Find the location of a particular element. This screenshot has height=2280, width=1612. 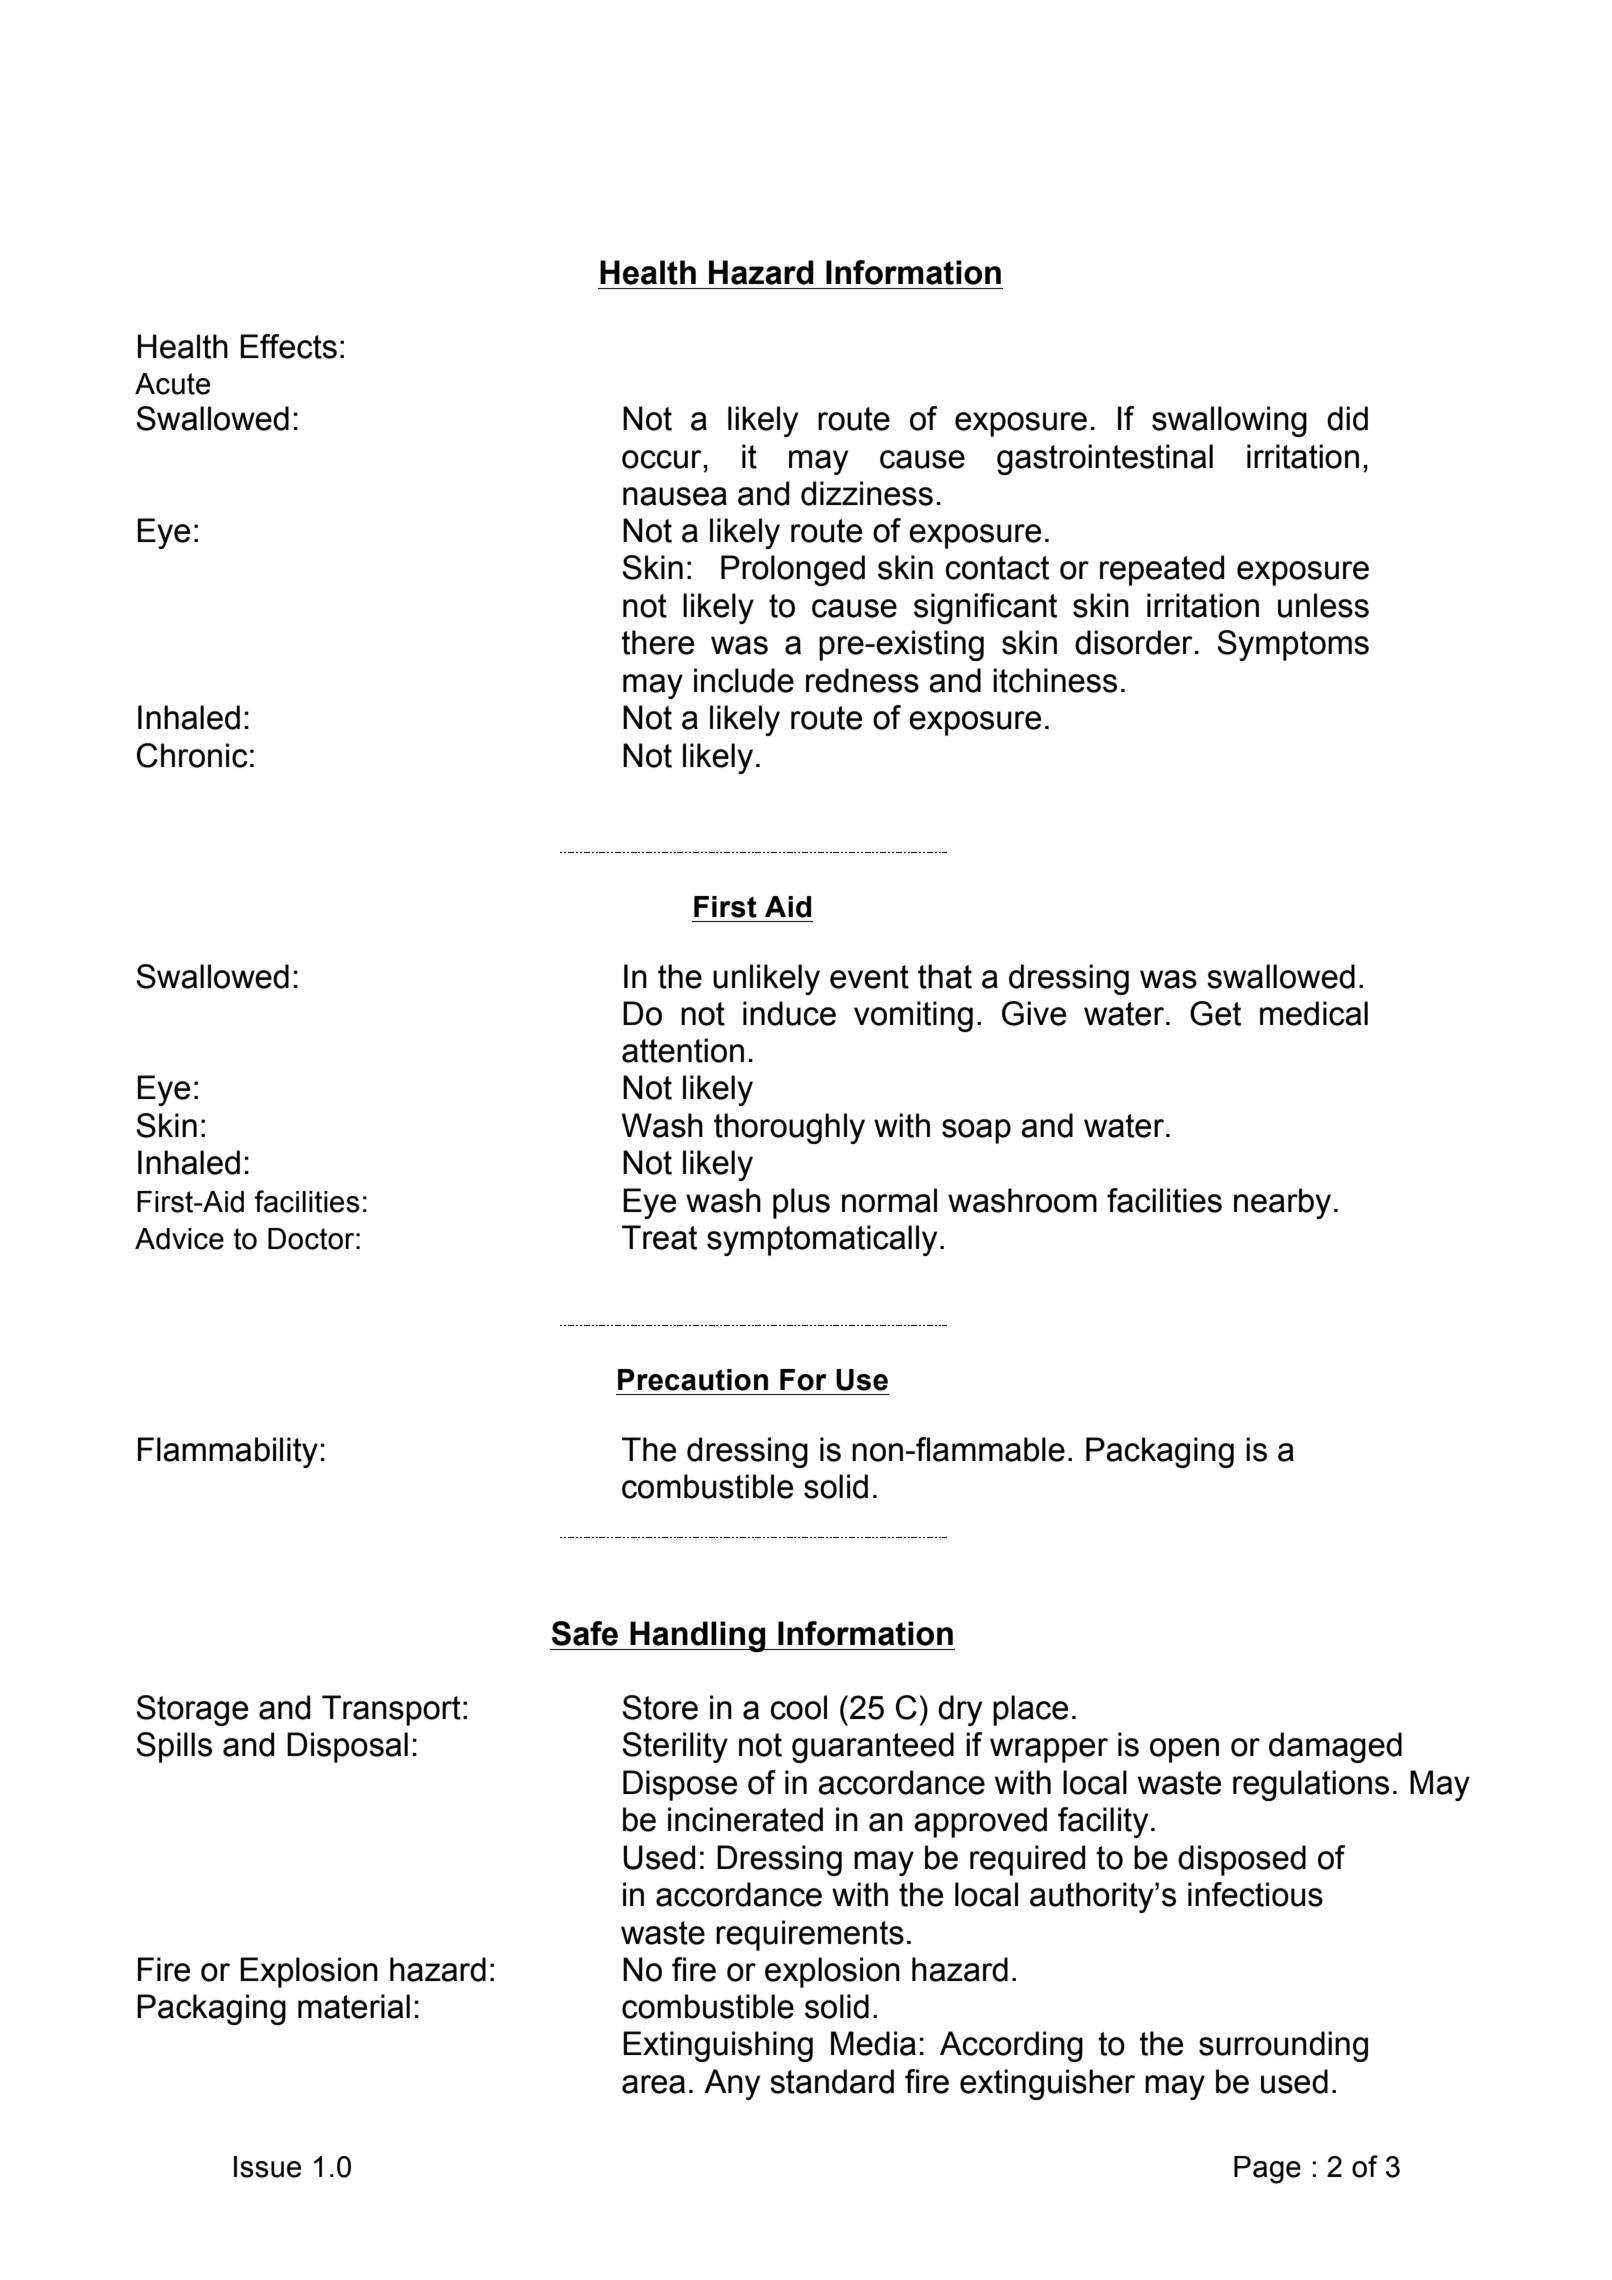

Get is located at coordinates (1215, 1013).
